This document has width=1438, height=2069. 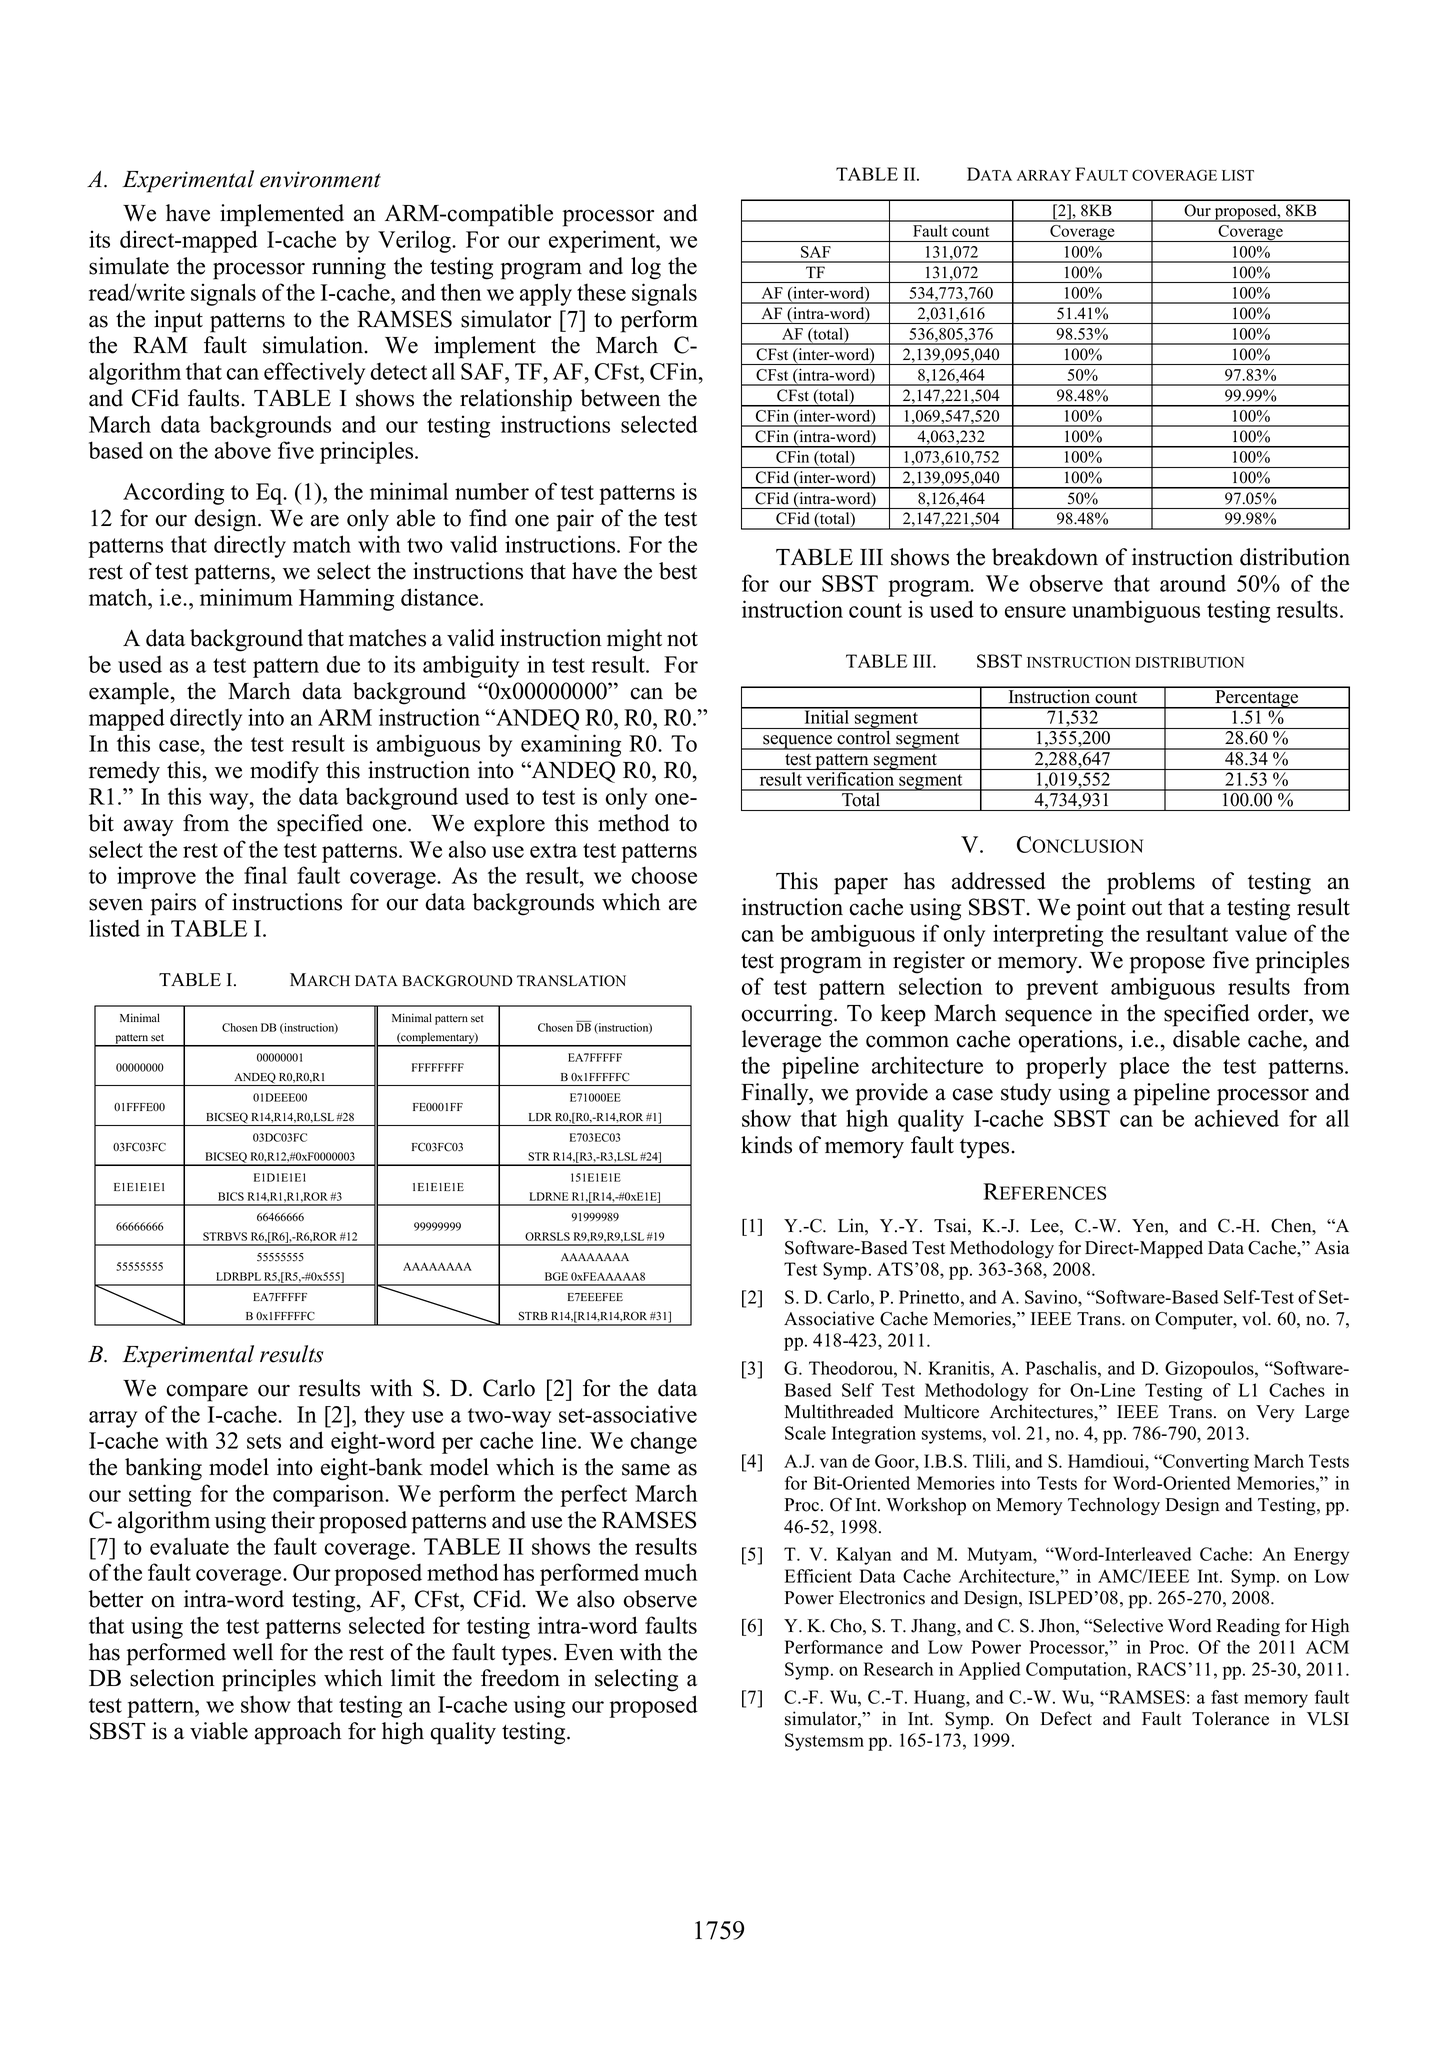 What do you see at coordinates (556, 1276) in the document?
I see `BGE` at bounding box center [556, 1276].
